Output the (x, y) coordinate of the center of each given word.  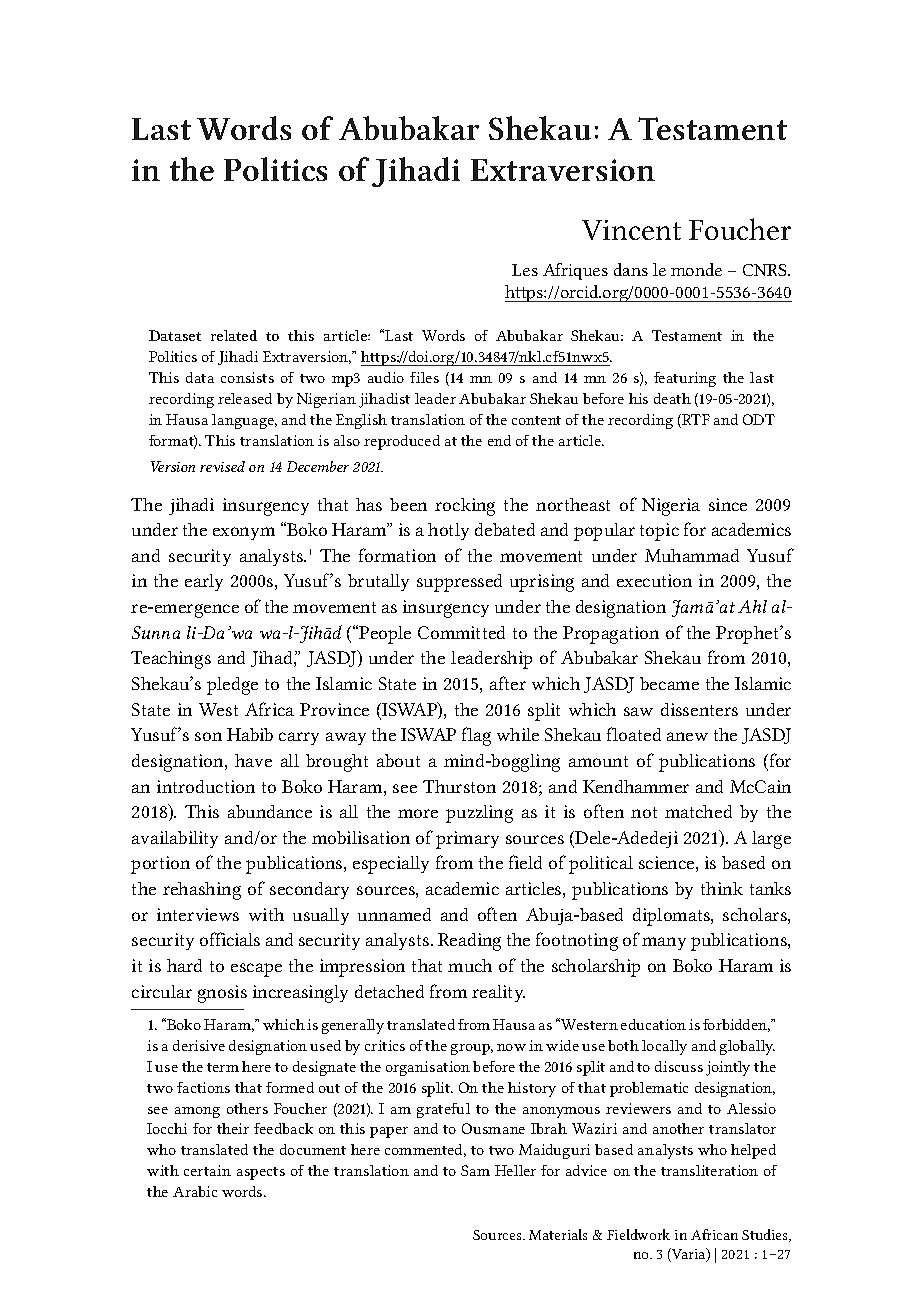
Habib (250, 734)
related (234, 335)
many (664, 943)
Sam (475, 1170)
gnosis (222, 994)
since (728, 504)
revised (222, 466)
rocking (465, 507)
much (470, 965)
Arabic (195, 1191)
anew (687, 736)
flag (476, 736)
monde (696, 269)
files (424, 377)
